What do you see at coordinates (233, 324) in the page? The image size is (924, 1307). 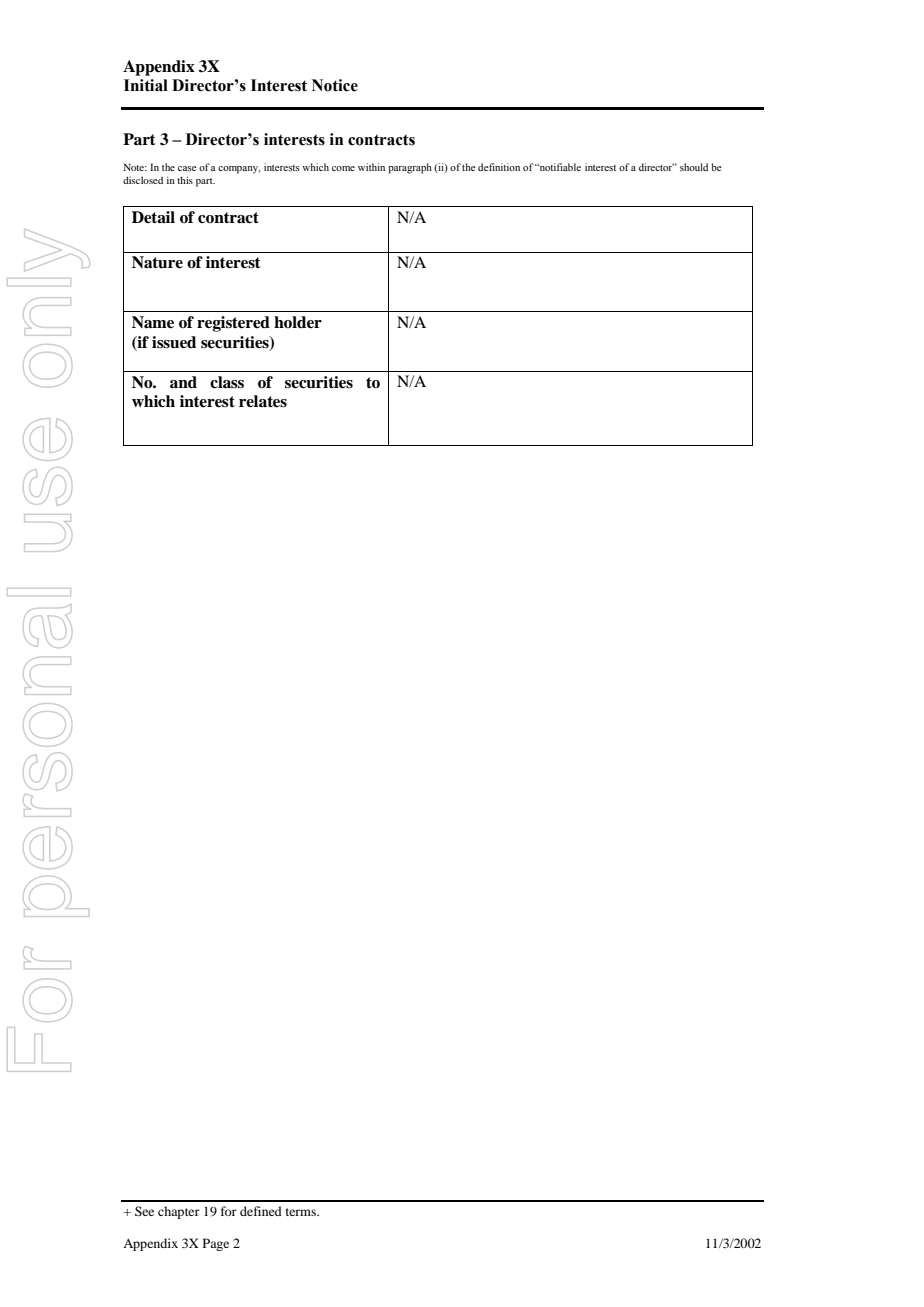 I see `registered` at bounding box center [233, 324].
